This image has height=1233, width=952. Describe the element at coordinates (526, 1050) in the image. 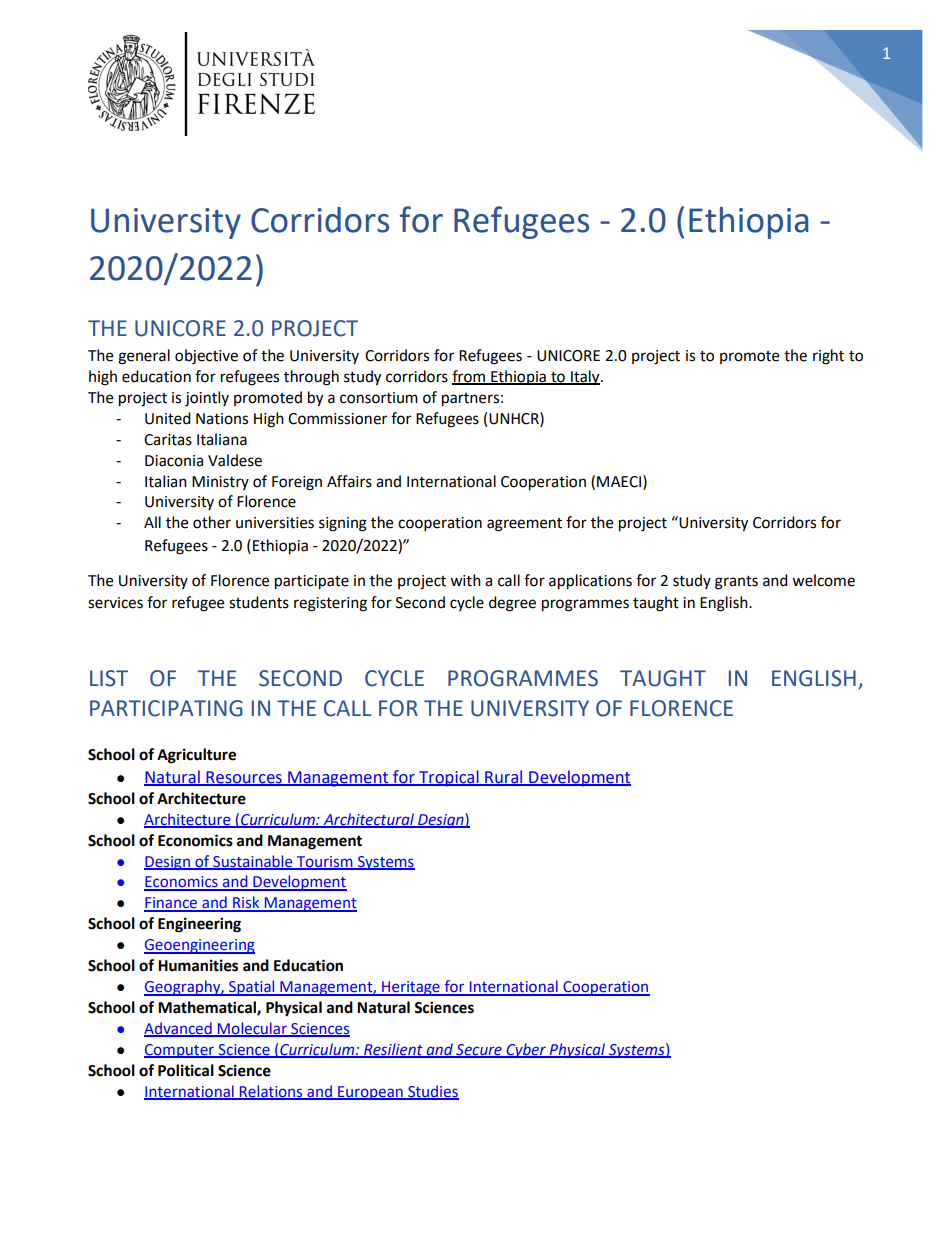

I see `Cyber` at that location.
